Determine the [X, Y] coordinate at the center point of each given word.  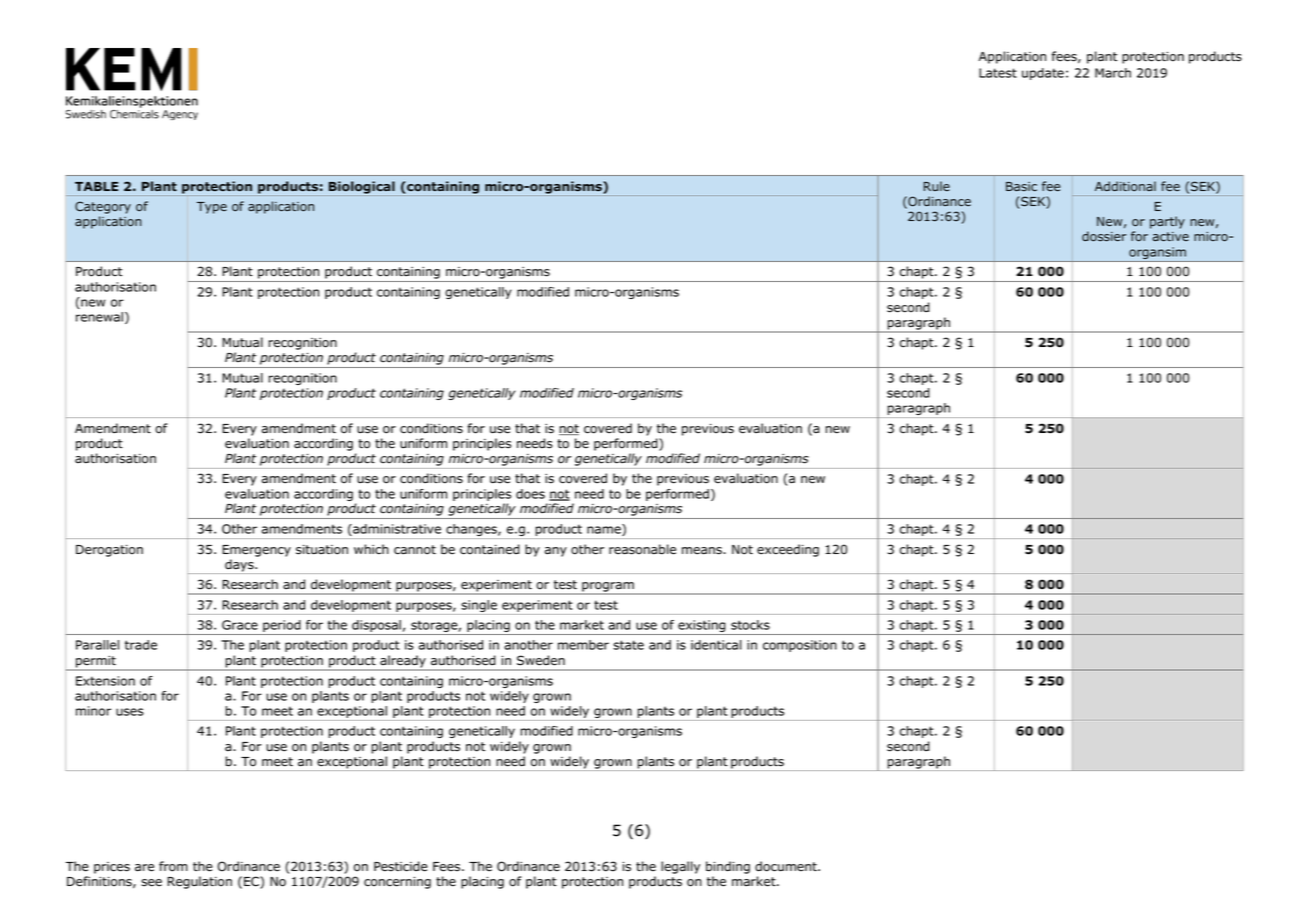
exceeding [788, 550]
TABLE [96, 186]
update [1043, 74]
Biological [362, 187]
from [173, 866]
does [530, 494]
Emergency [256, 551]
